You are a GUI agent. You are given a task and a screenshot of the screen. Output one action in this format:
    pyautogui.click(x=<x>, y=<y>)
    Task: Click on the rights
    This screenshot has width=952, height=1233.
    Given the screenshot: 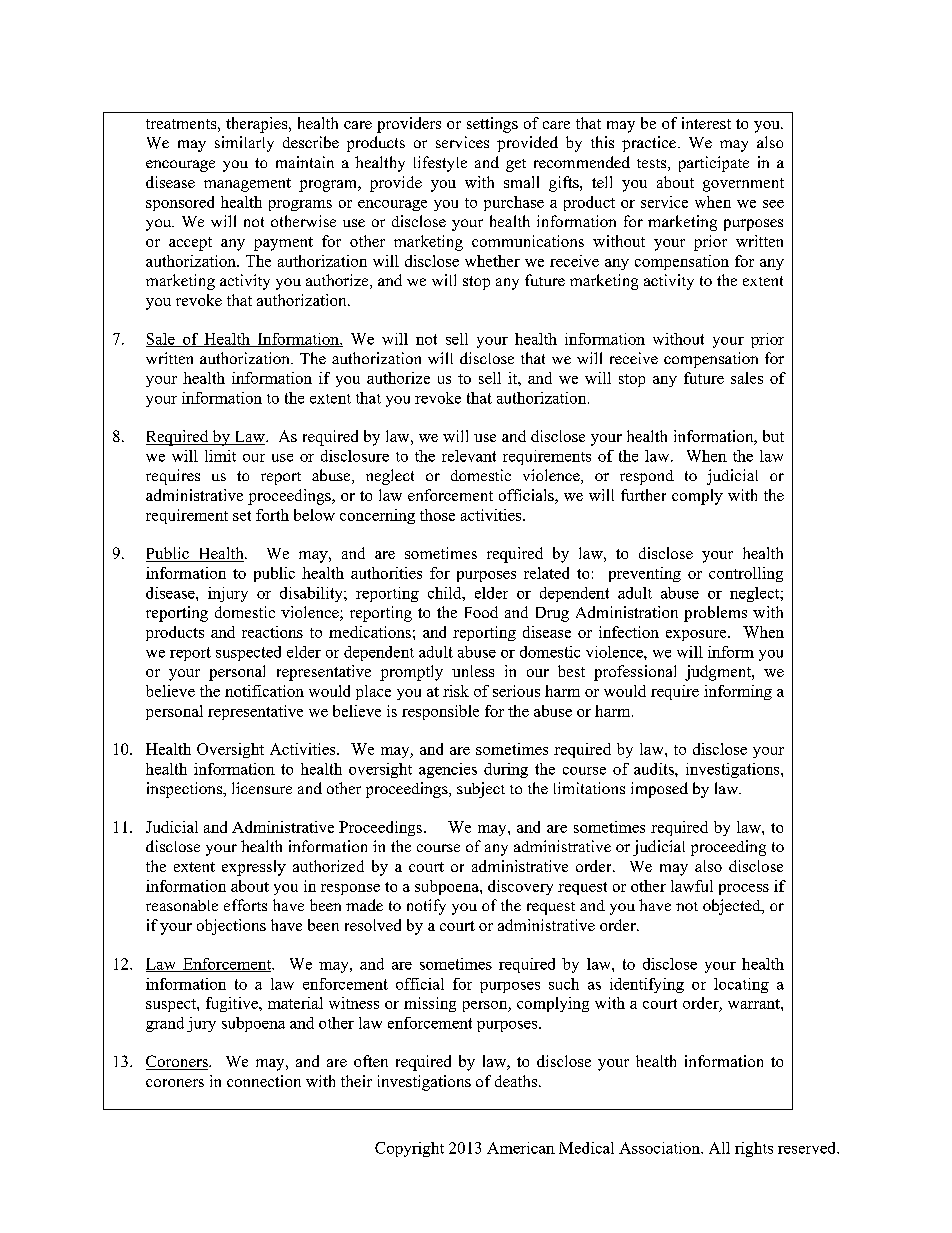 What is the action you would take?
    pyautogui.click(x=754, y=1149)
